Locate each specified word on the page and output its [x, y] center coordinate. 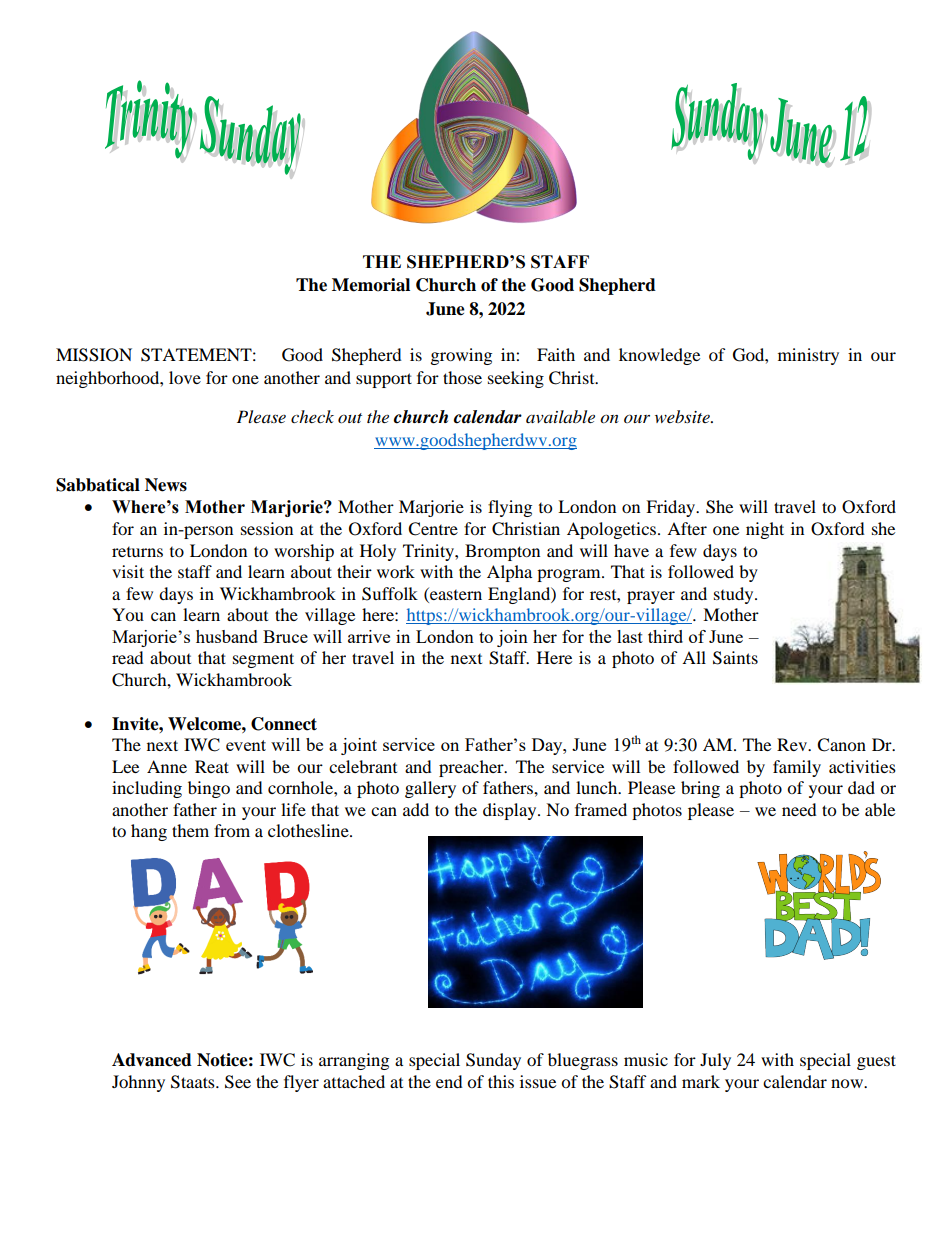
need [799, 809]
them [190, 830]
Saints [735, 658]
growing [461, 356]
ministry [808, 356]
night [765, 530]
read [128, 657]
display [511, 811]
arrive [369, 636]
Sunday [493, 1061]
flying [510, 508]
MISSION [94, 355]
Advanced [152, 1060]
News [166, 485]
